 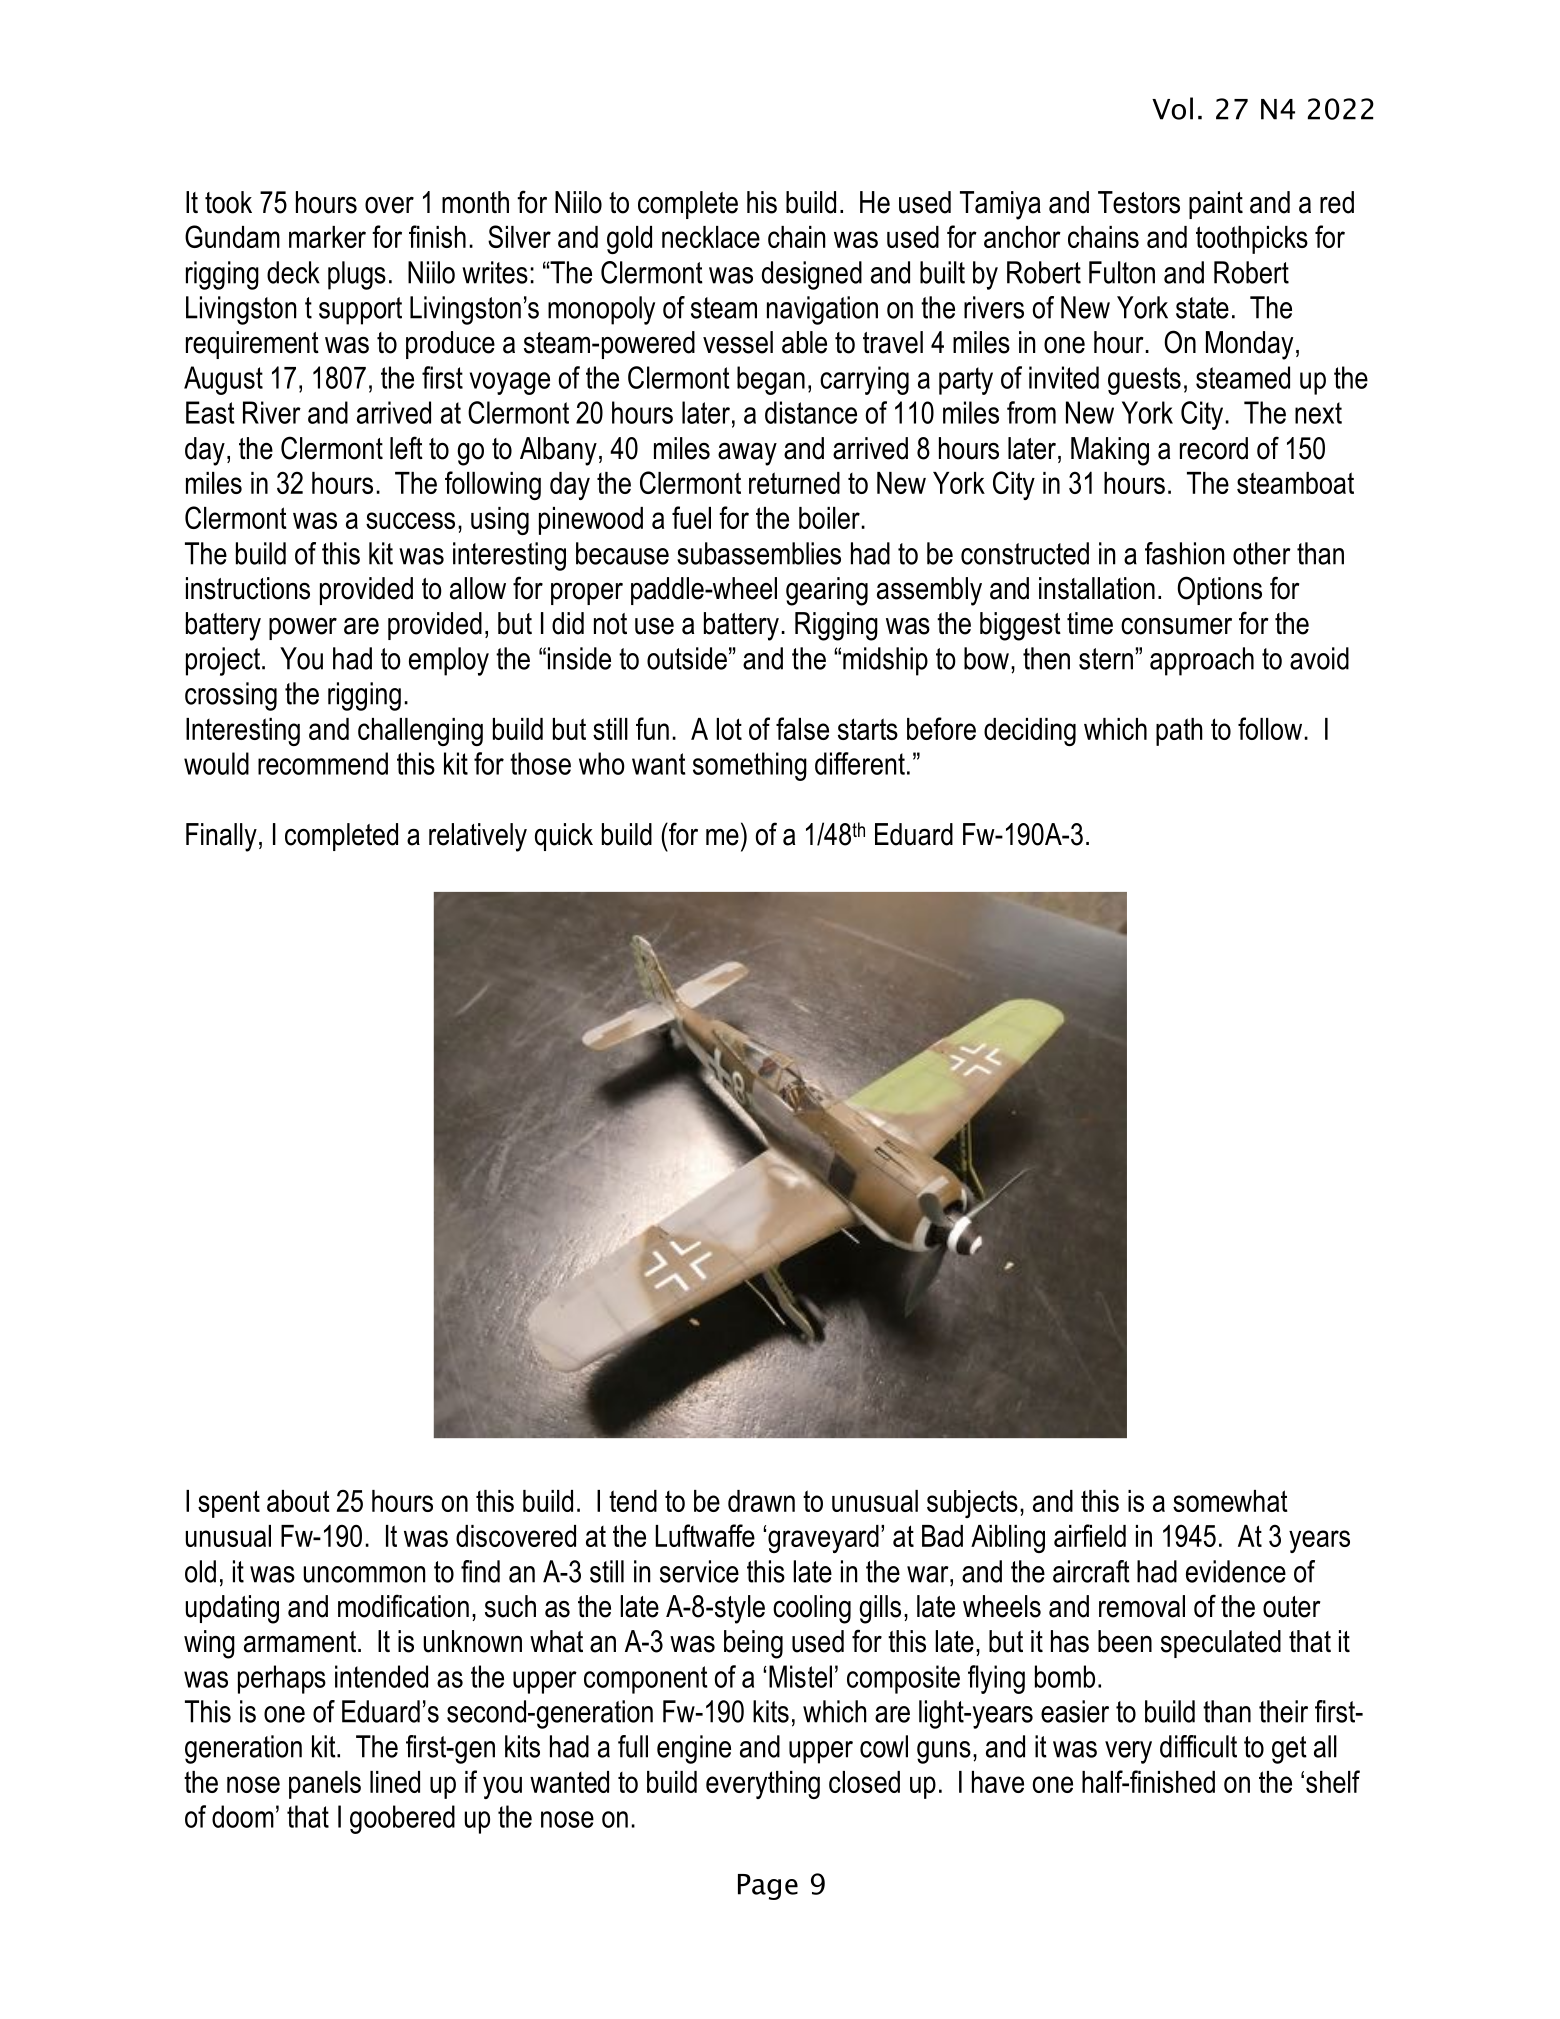 What do you see at coordinates (1216, 205) in the screenshot?
I see `paint` at bounding box center [1216, 205].
